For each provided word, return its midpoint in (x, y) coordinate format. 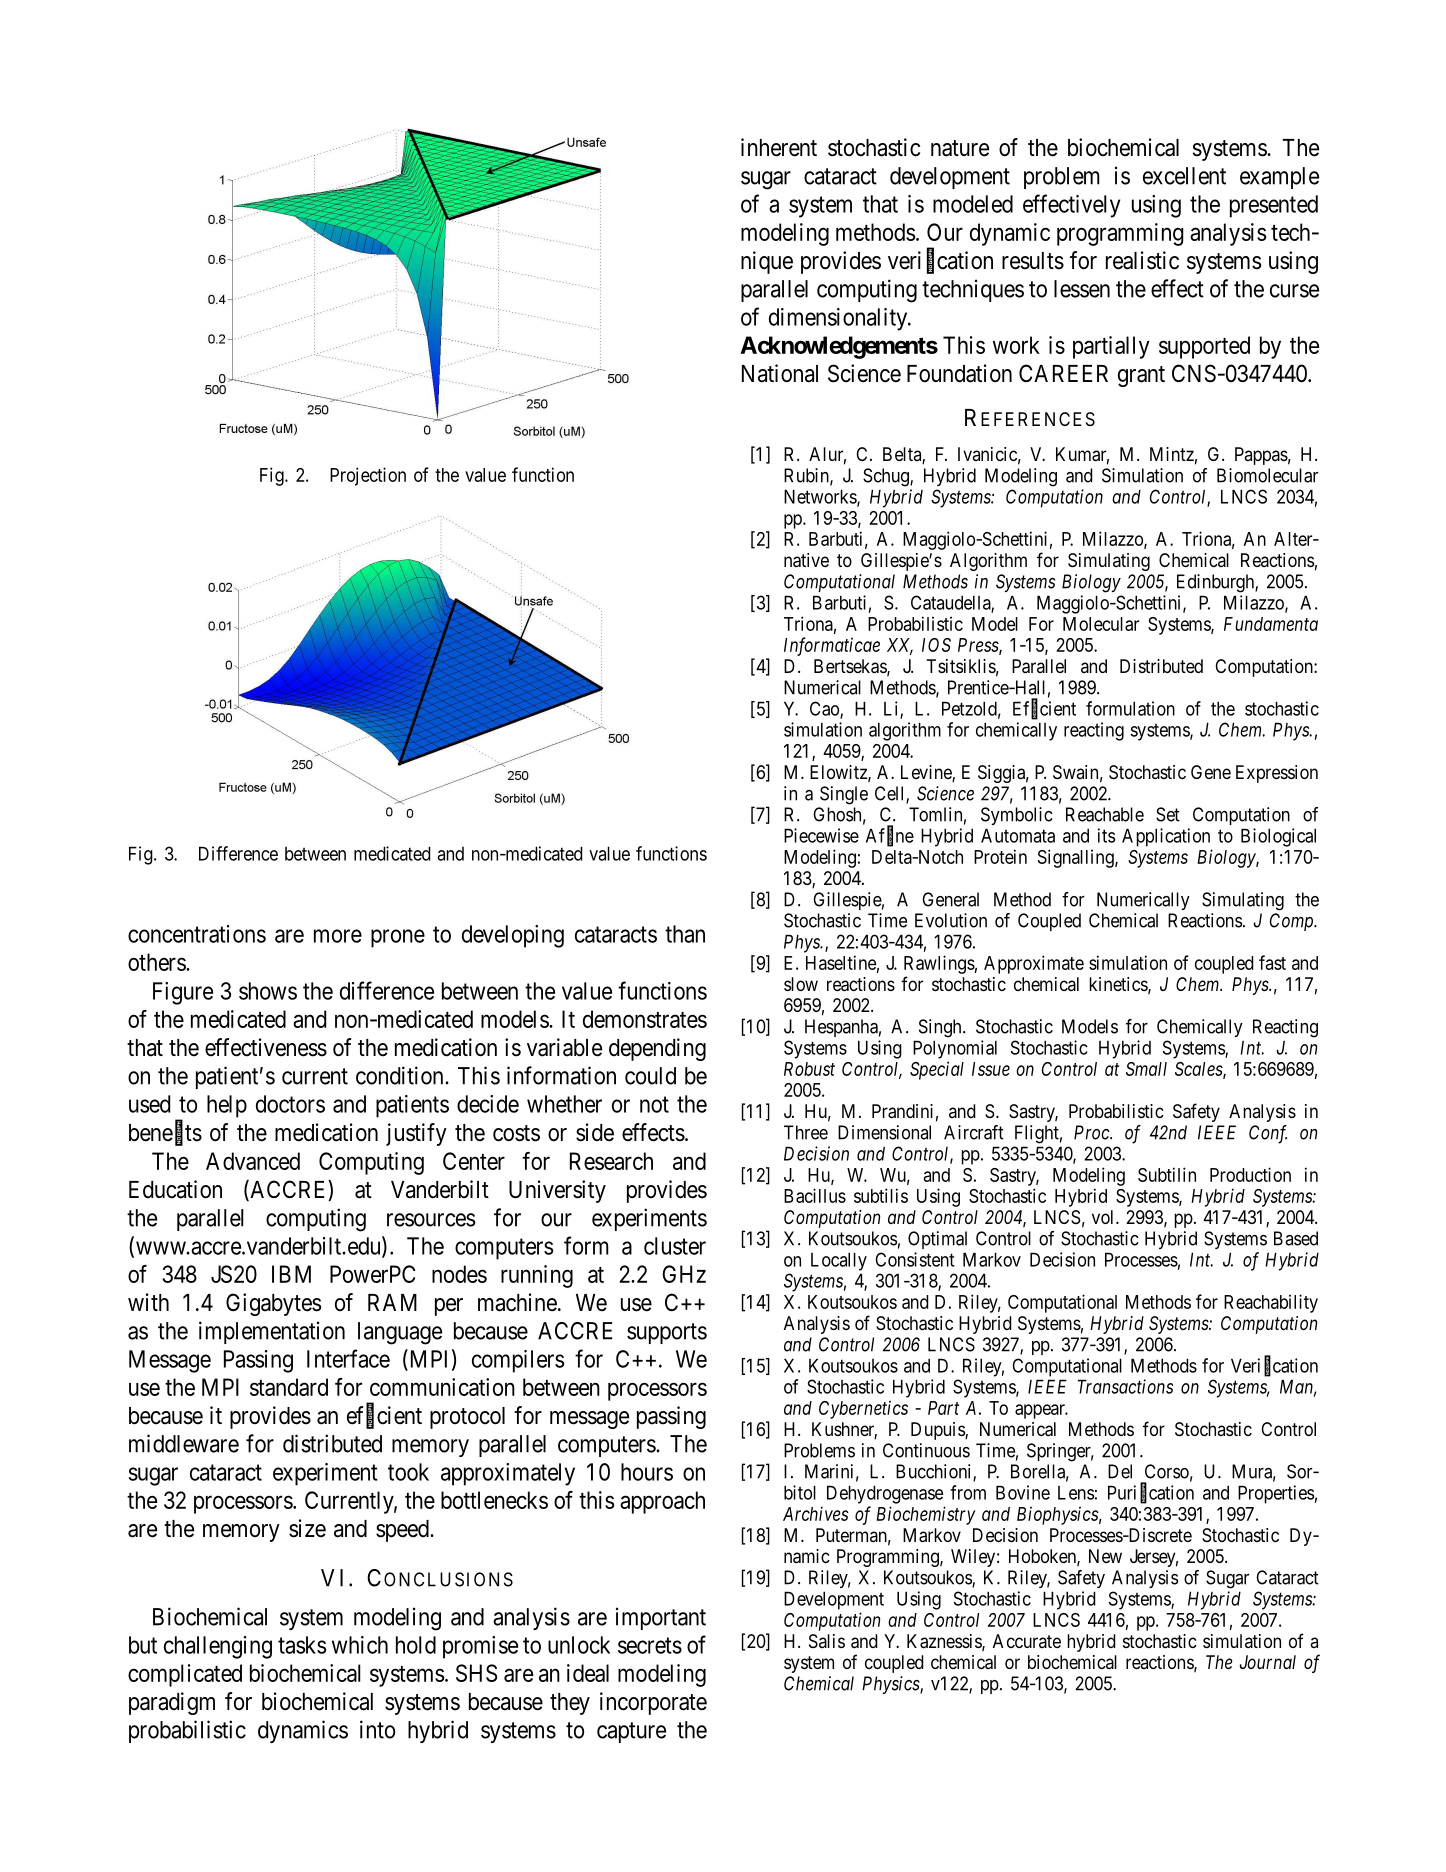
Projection (368, 476)
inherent (779, 147)
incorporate (653, 1703)
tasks (302, 1645)
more (338, 936)
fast (1272, 962)
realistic (1142, 260)
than (685, 934)
